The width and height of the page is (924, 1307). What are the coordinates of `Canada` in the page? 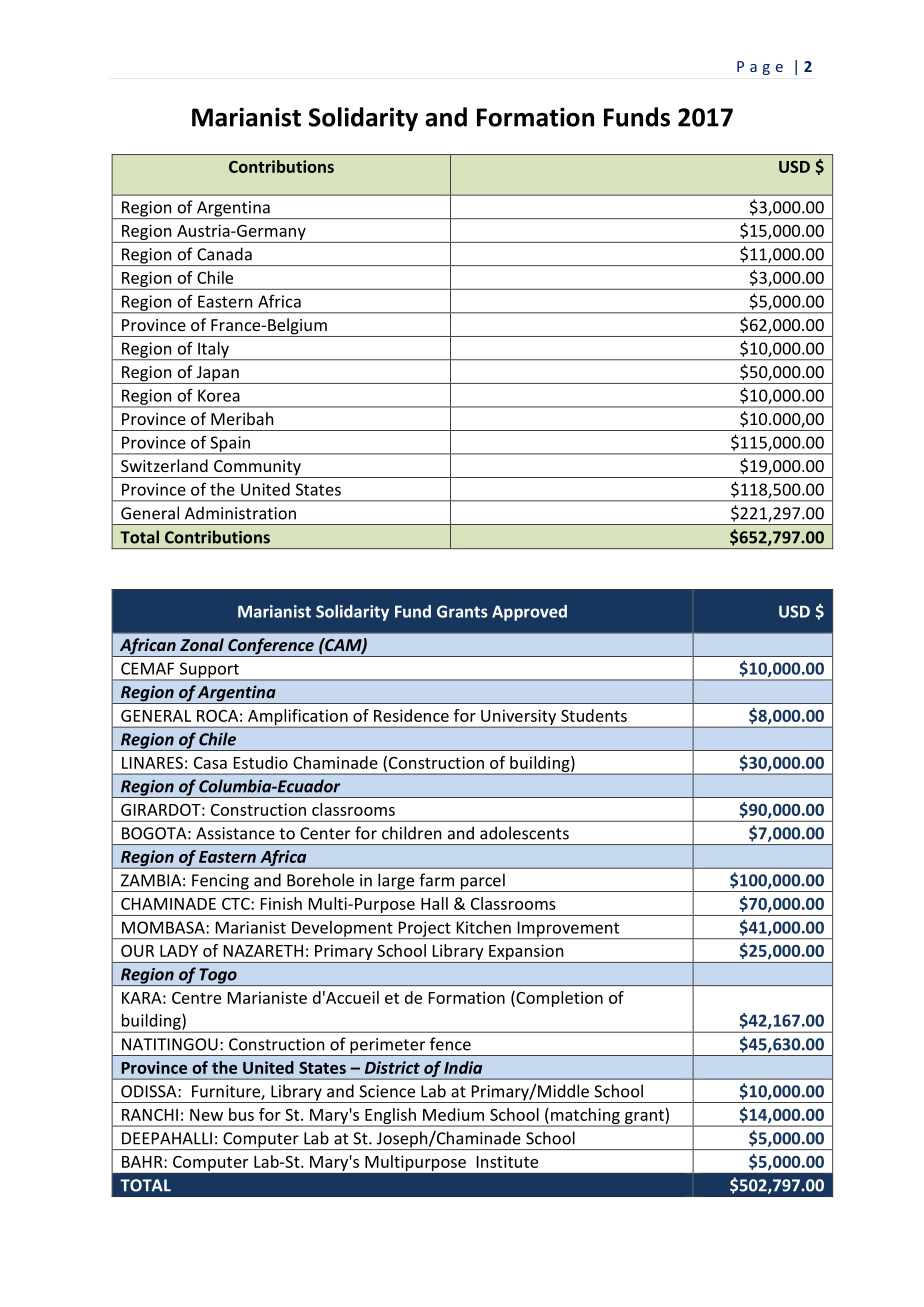 It's located at (224, 254).
